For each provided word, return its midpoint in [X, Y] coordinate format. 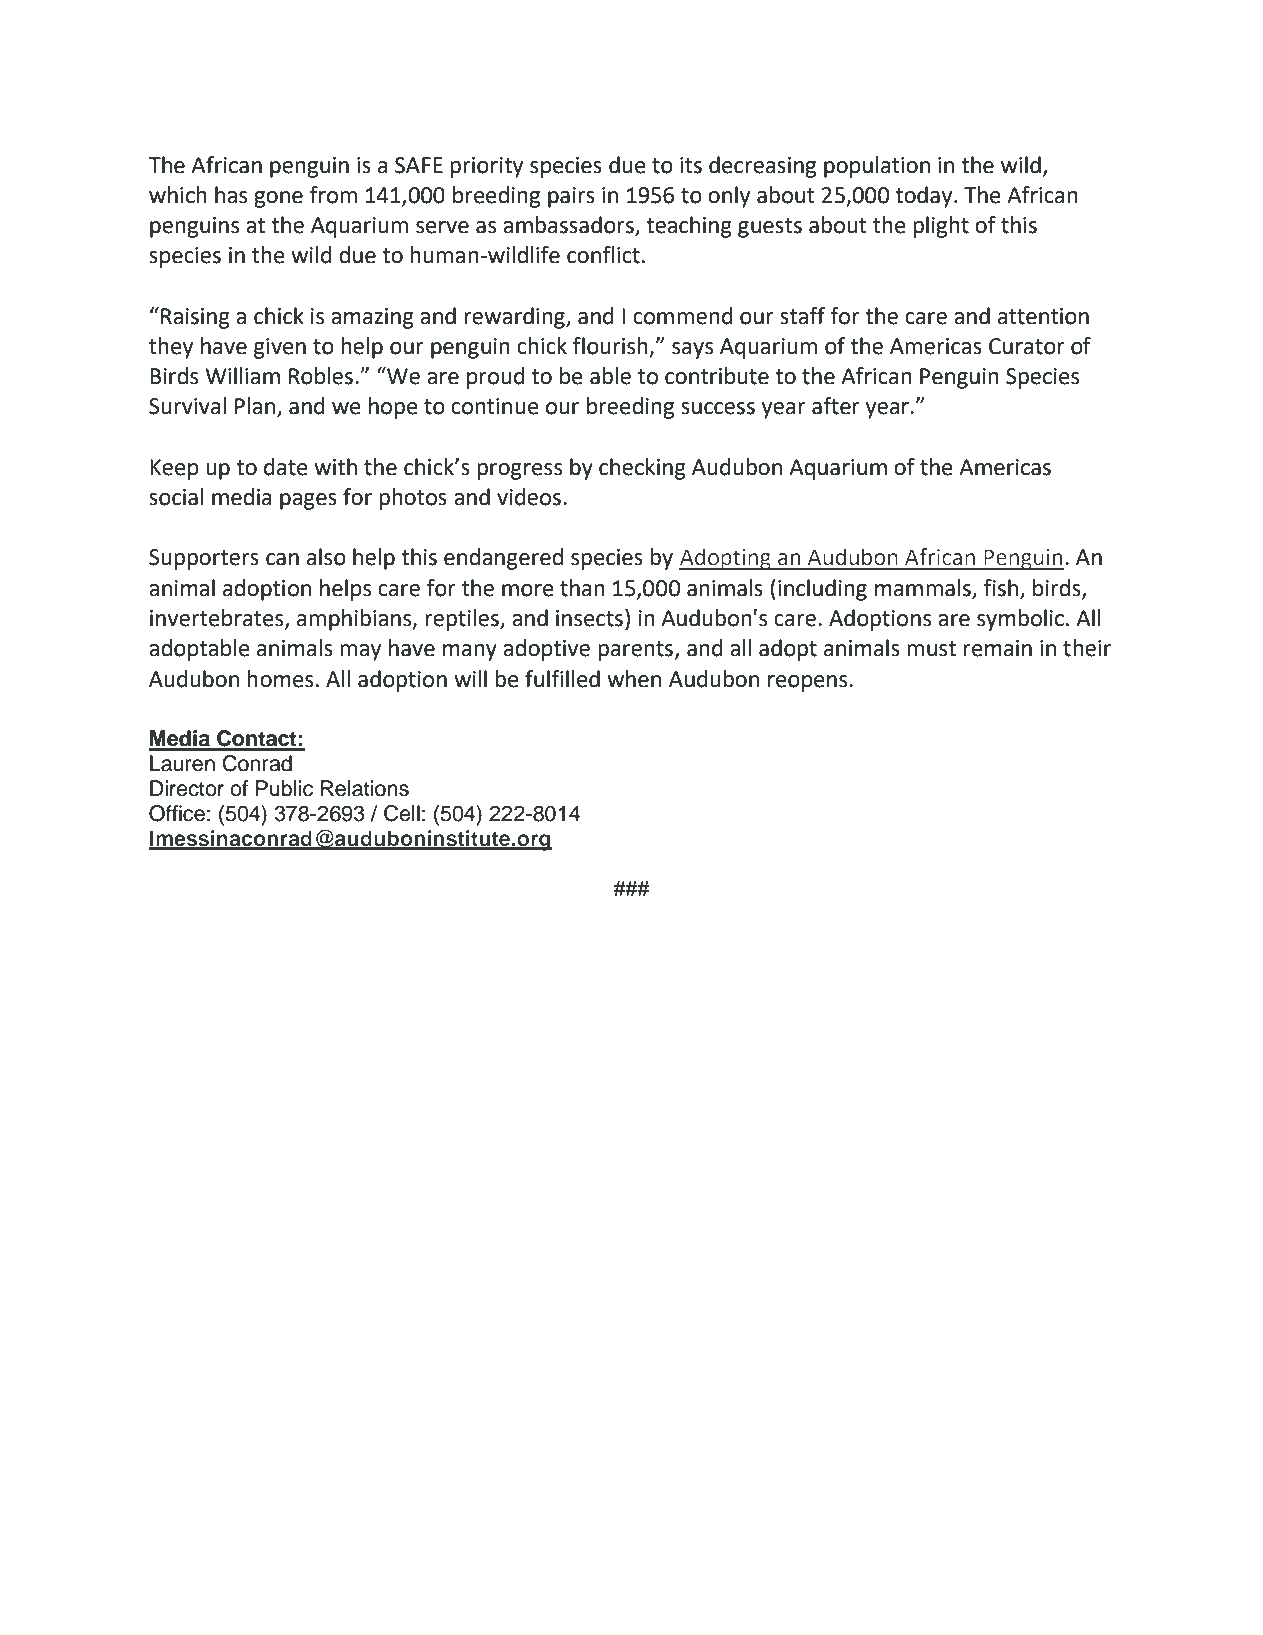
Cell [402, 813]
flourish [610, 346]
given [280, 348]
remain [997, 648]
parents [635, 651]
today [925, 197]
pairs [571, 197]
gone [278, 199]
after [836, 406]
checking [642, 469]
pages [308, 501]
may [360, 652]
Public [284, 788]
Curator [1027, 346]
